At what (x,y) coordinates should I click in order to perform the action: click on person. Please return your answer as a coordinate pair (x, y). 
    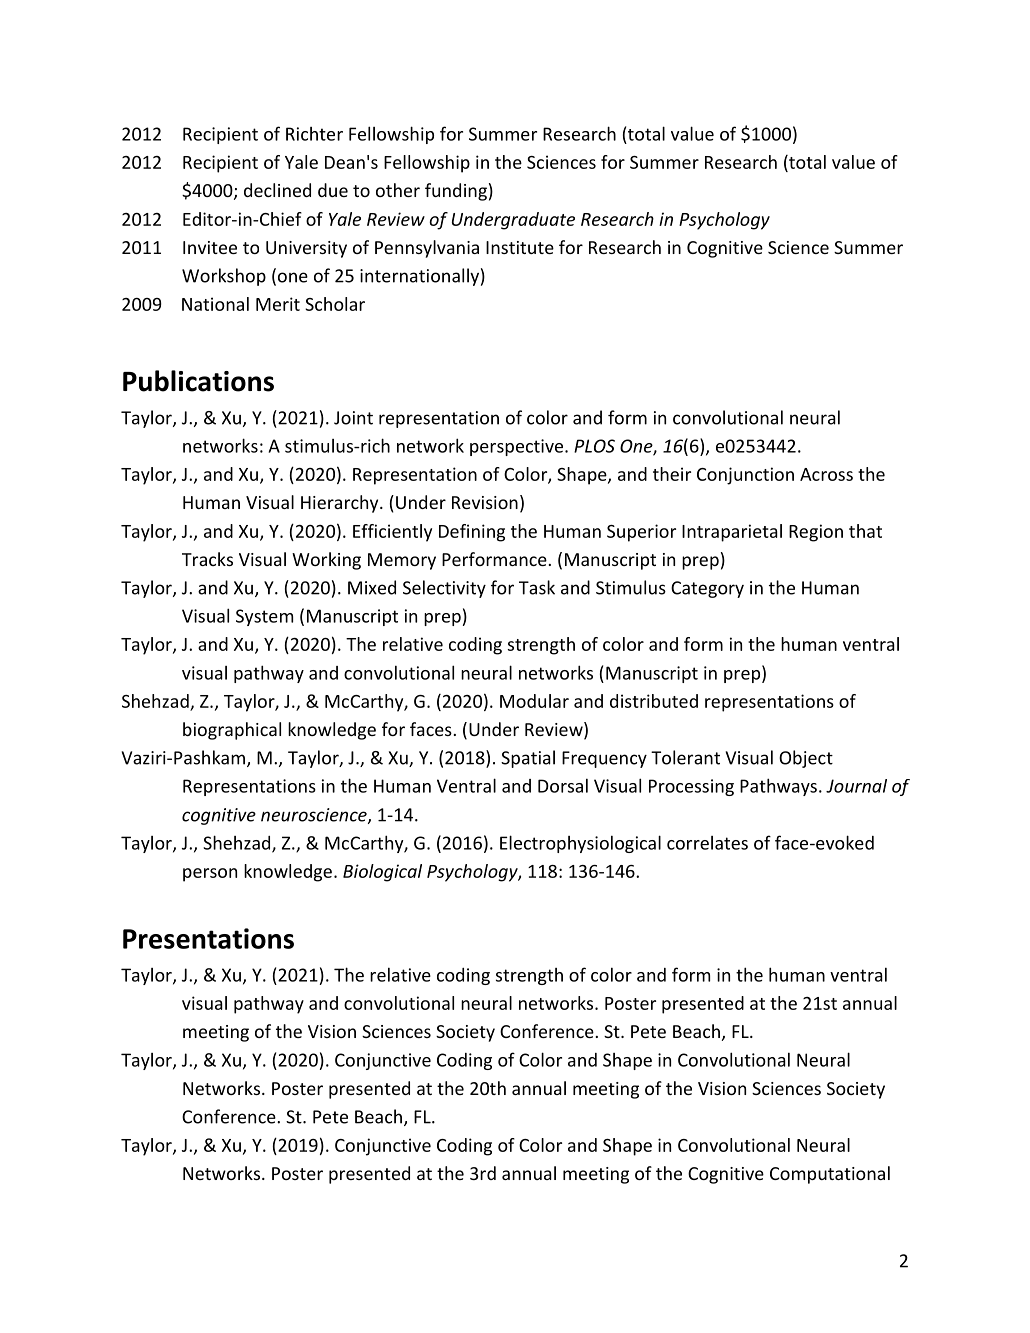
    Looking at the image, I should click on (210, 875).
